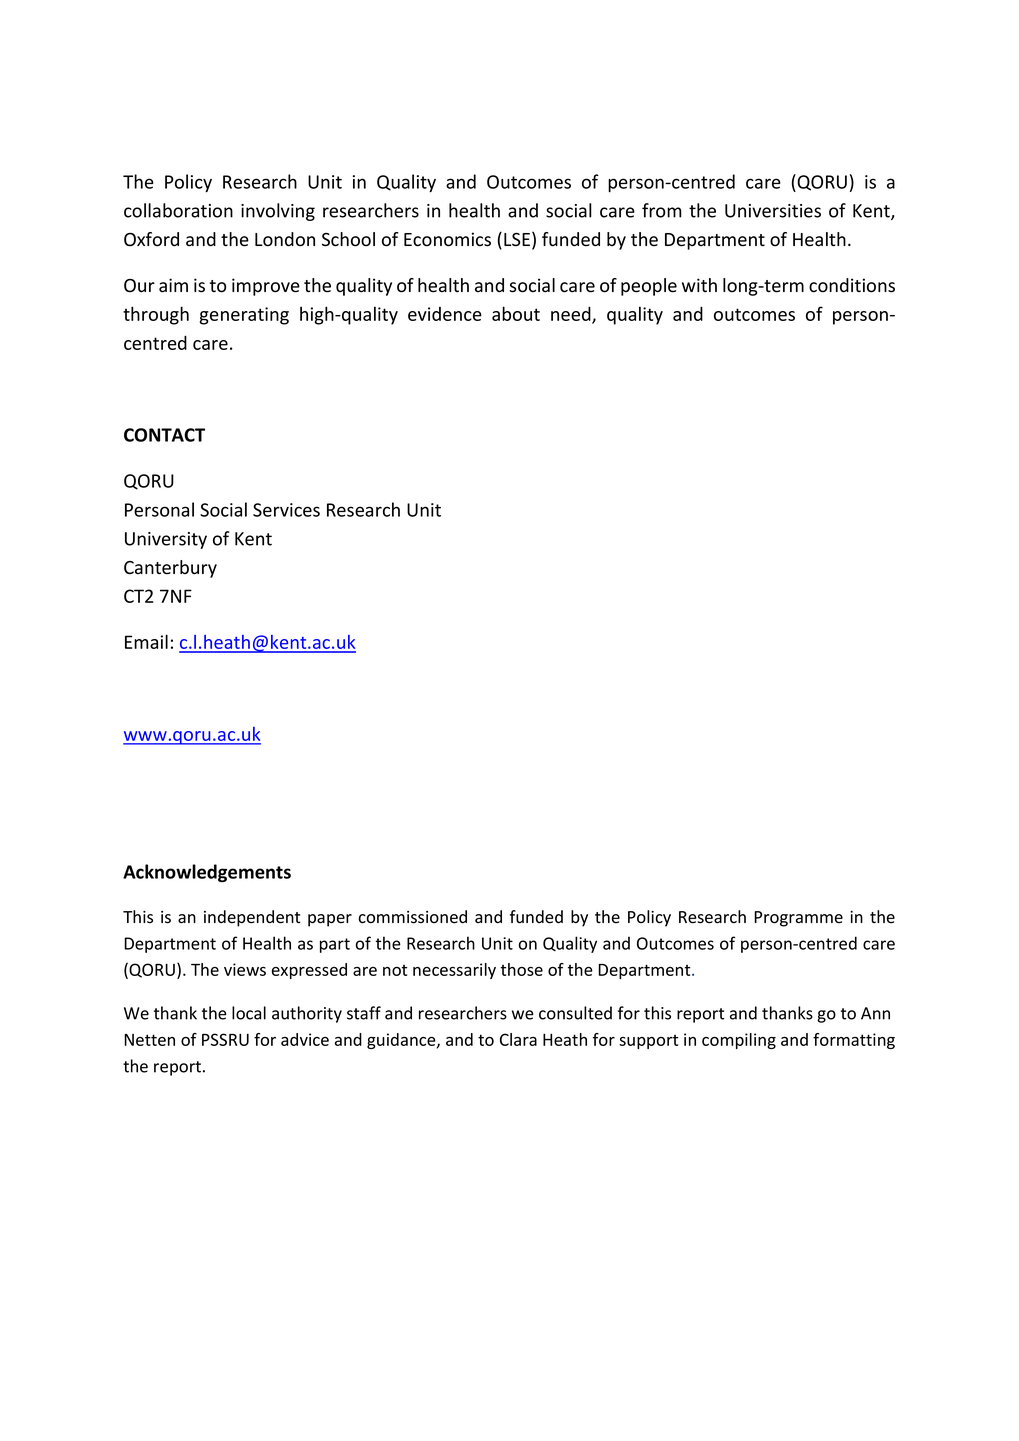 Image resolution: width=1019 pixels, height=1441 pixels. Describe the element at coordinates (249, 1013) in the page. I see `local` at that location.
